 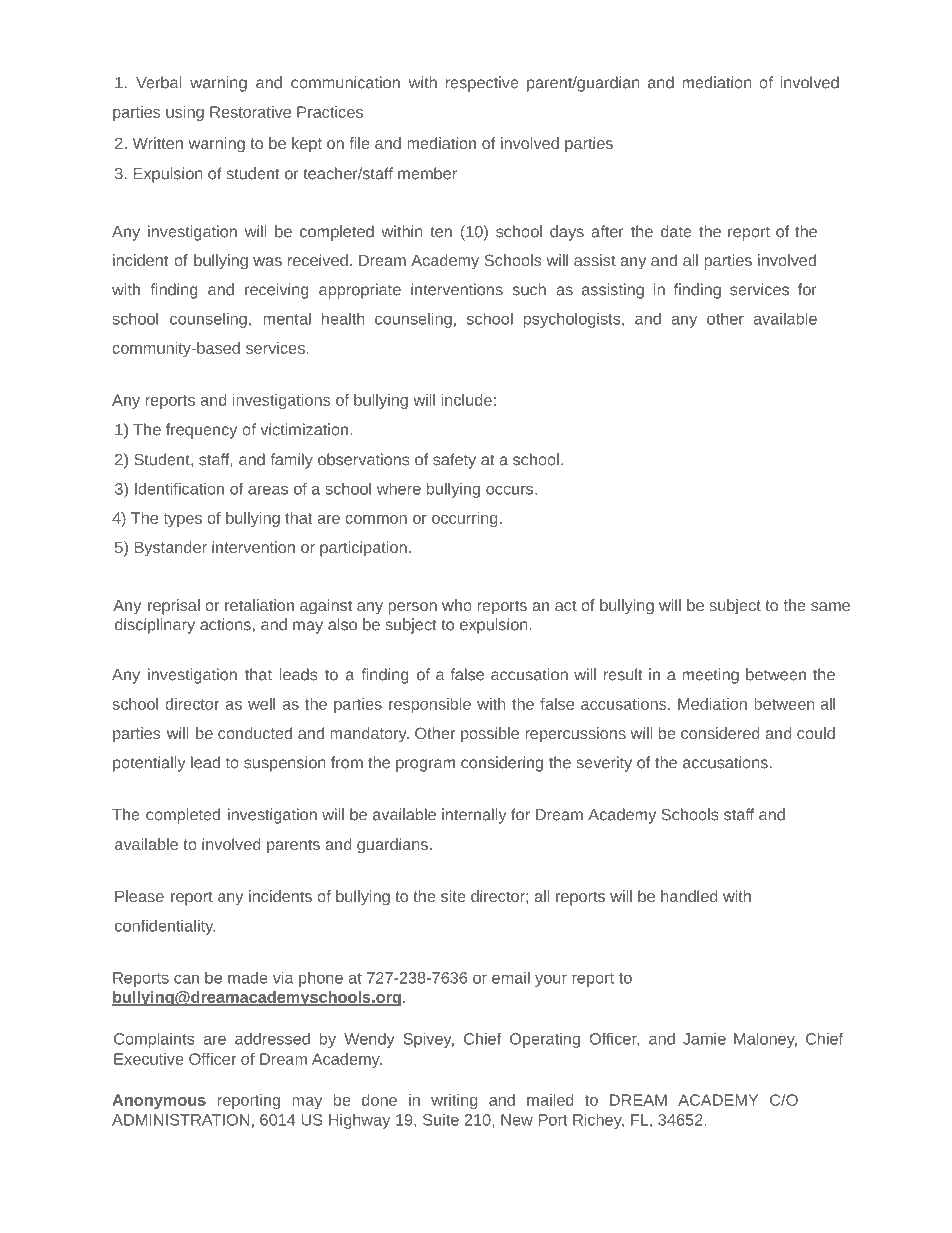 I want to click on same, so click(x=830, y=606).
